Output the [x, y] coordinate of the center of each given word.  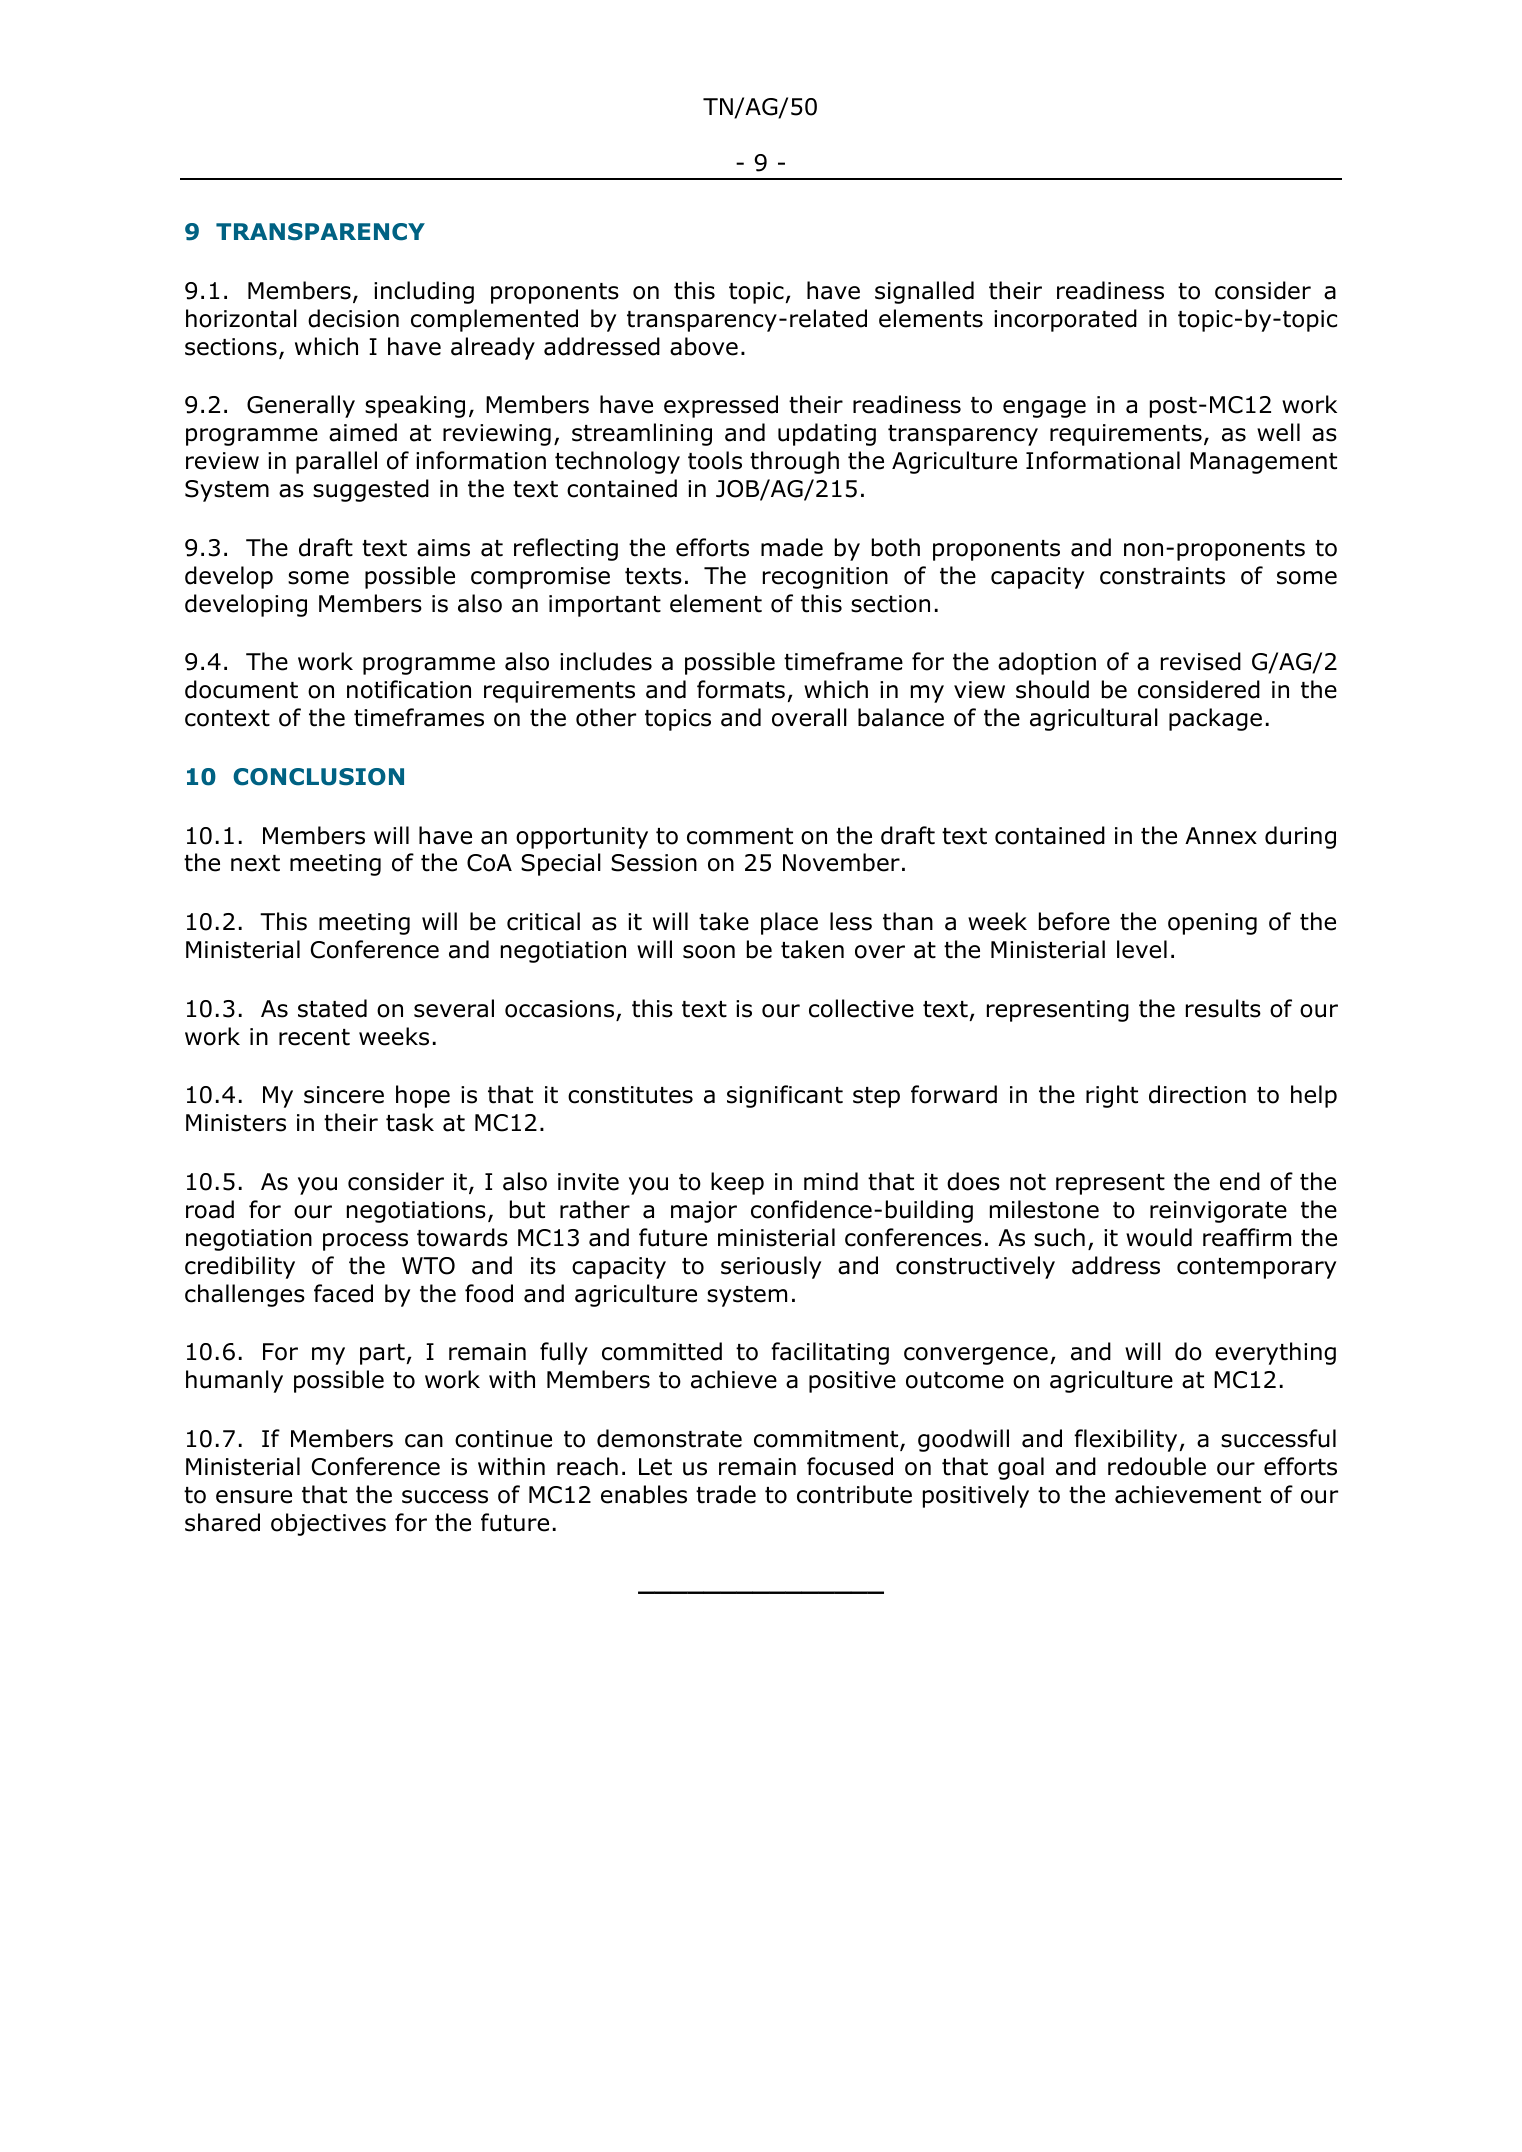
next [255, 863]
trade [726, 1494]
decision [353, 318]
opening [1212, 924]
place [789, 923]
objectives [328, 1524]
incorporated [1065, 320]
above [704, 346]
